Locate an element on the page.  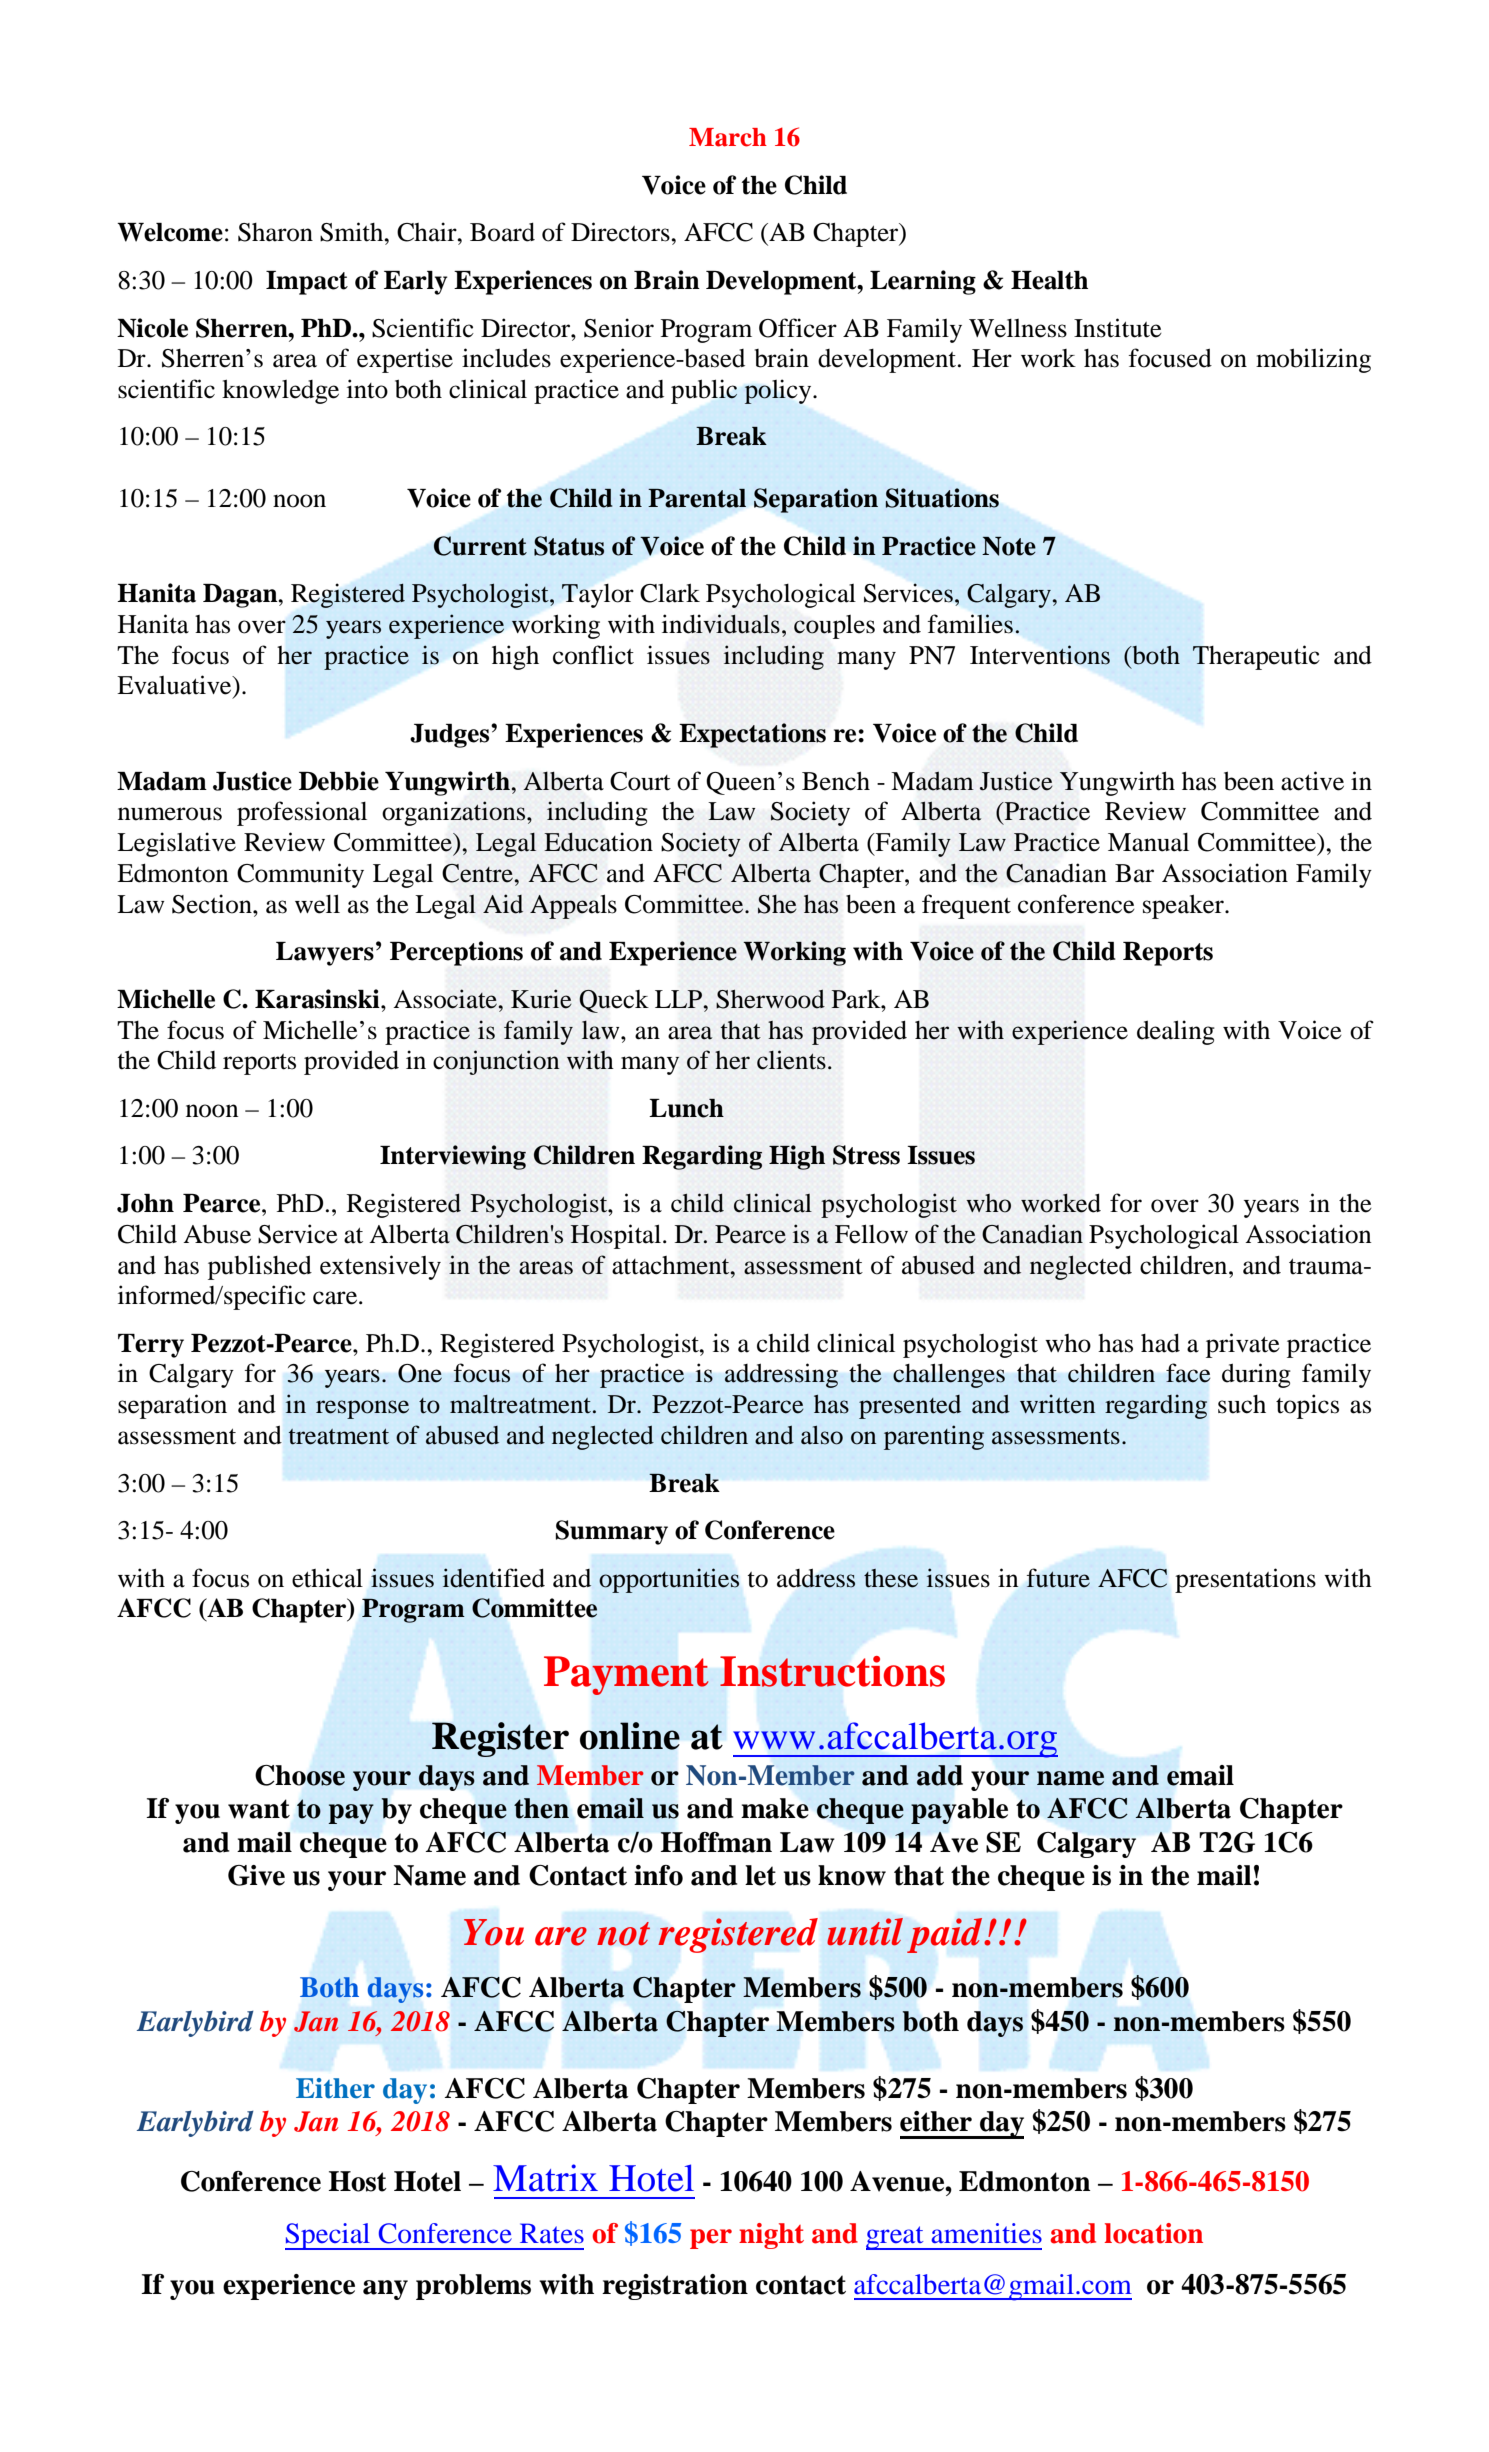
Sharon is located at coordinates (275, 232).
